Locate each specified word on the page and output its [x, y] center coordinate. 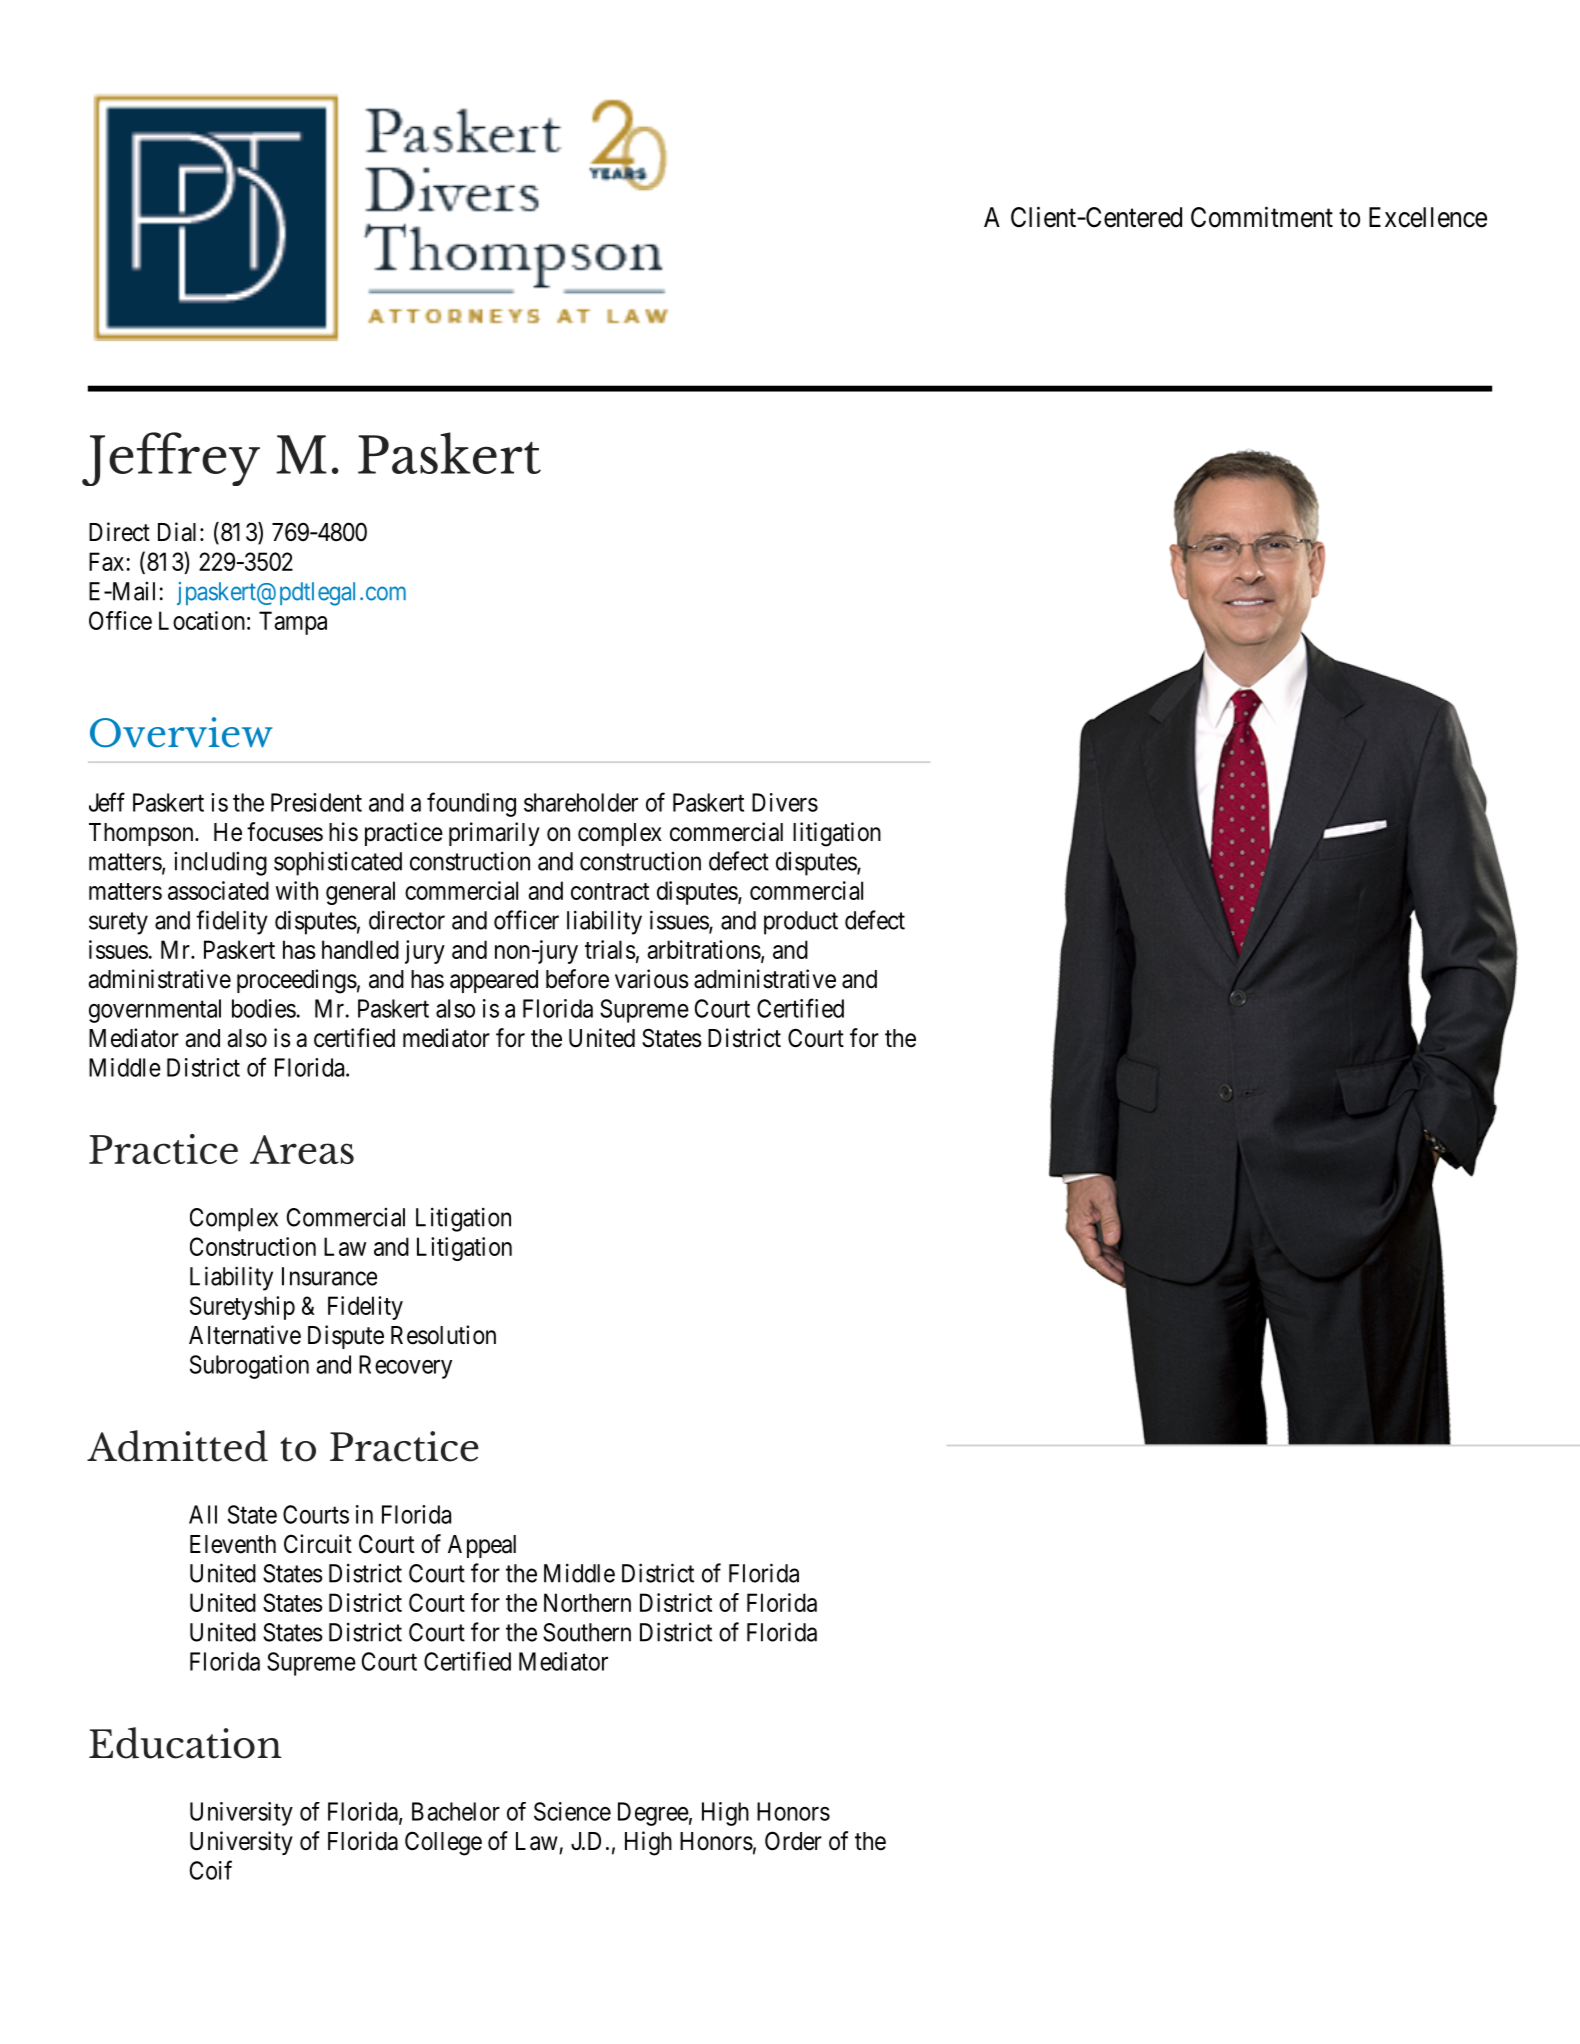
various [652, 979]
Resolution [443, 1335]
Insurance [329, 1276]
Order [793, 1841]
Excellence [1428, 217]
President [316, 802]
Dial [179, 532]
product [801, 923]
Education [185, 1743]
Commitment [1262, 217]
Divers [785, 802]
